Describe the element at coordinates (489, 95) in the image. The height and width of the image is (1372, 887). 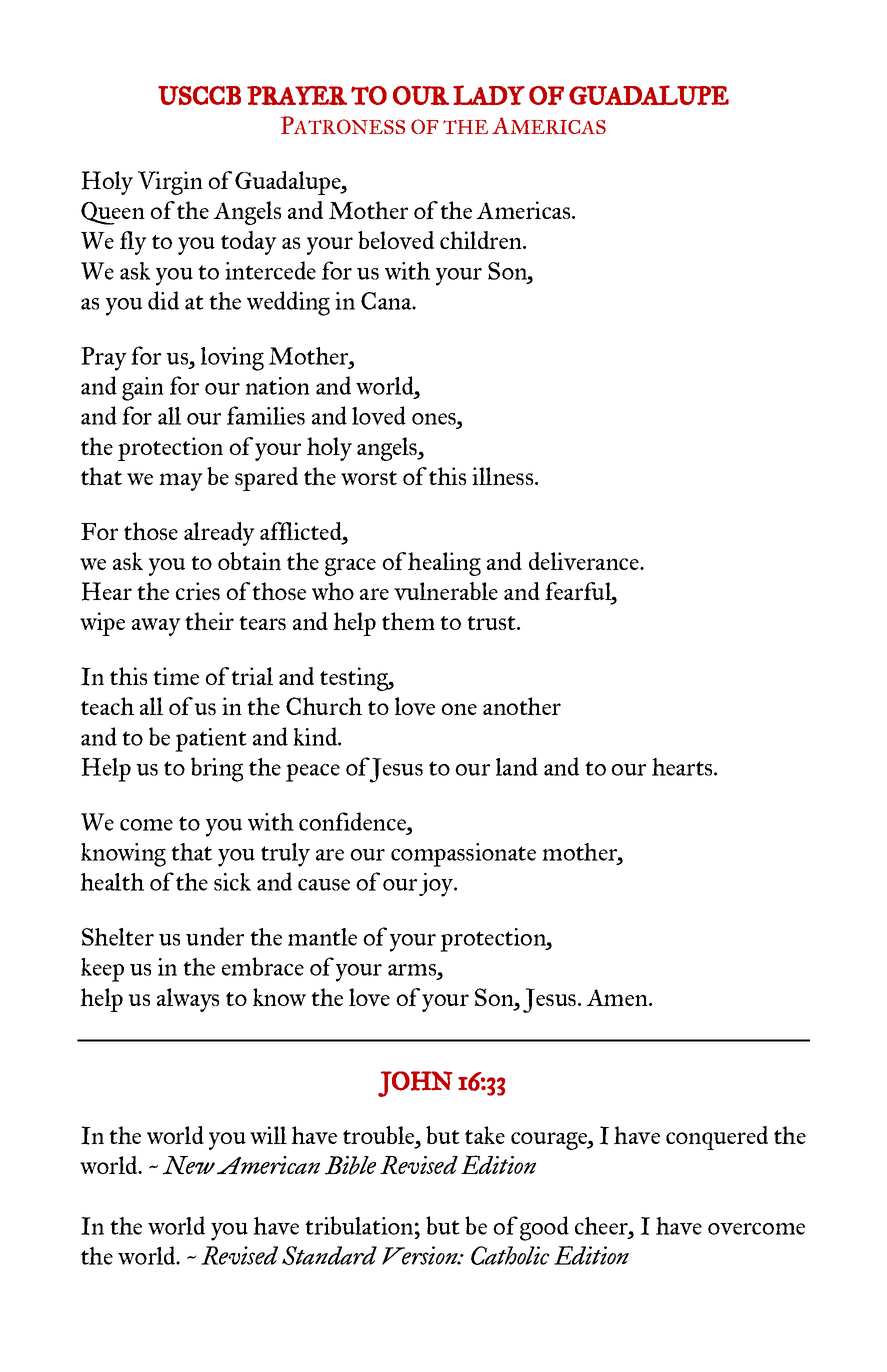
I see `LADY` at that location.
